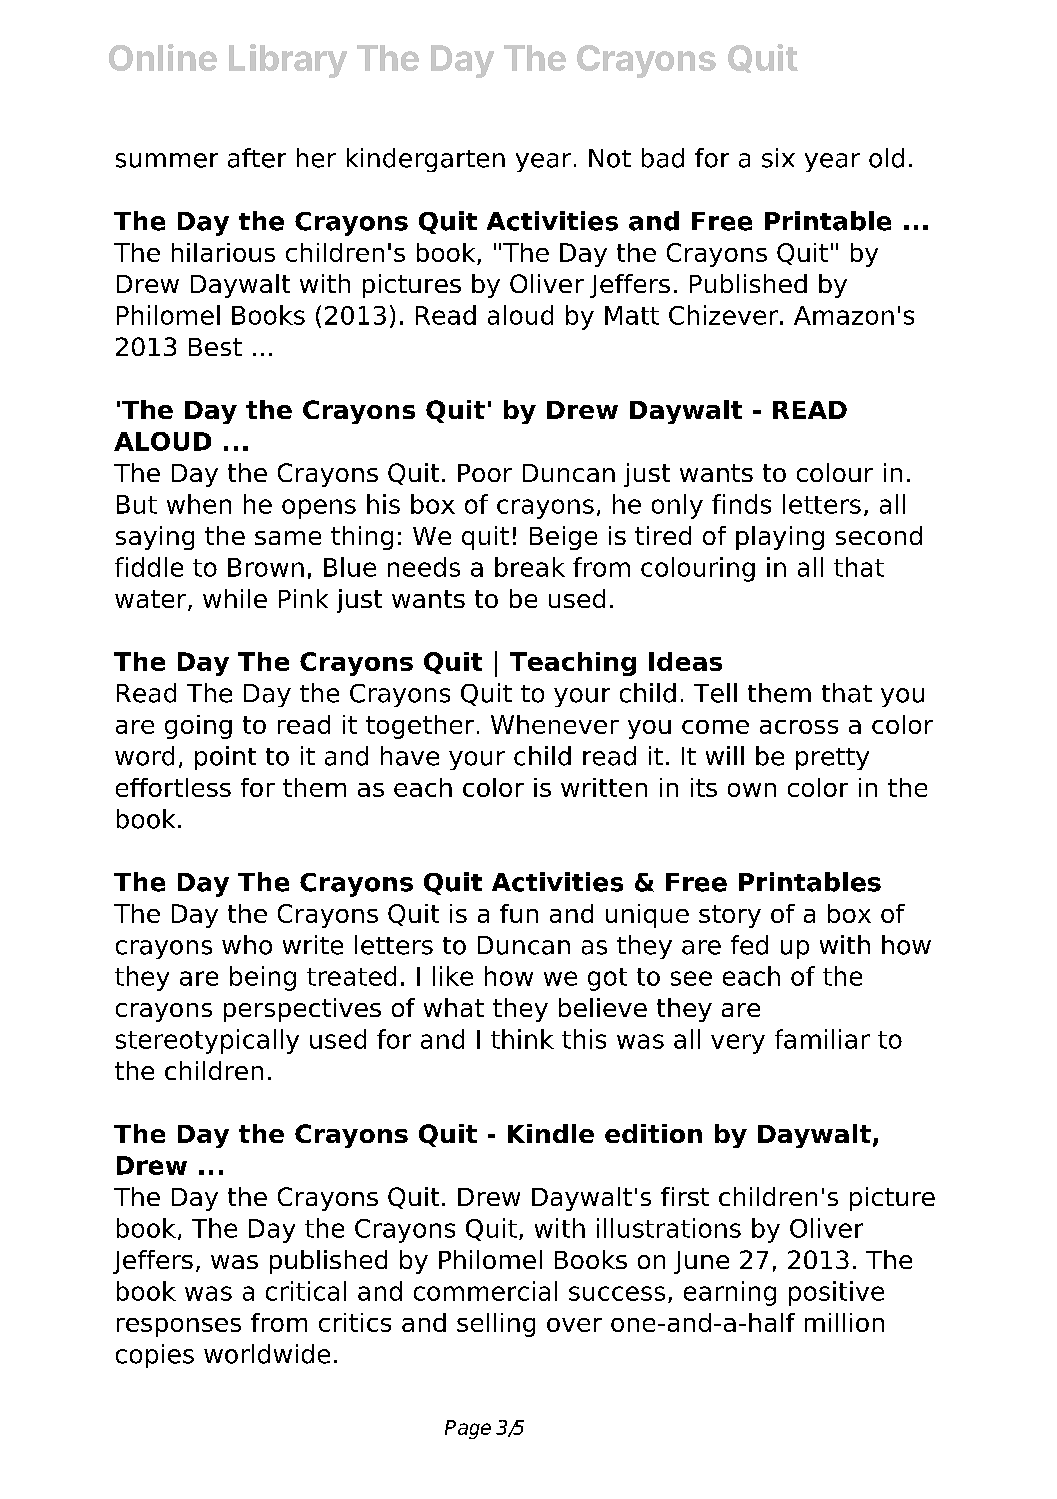  I want to click on point, so click(225, 758).
